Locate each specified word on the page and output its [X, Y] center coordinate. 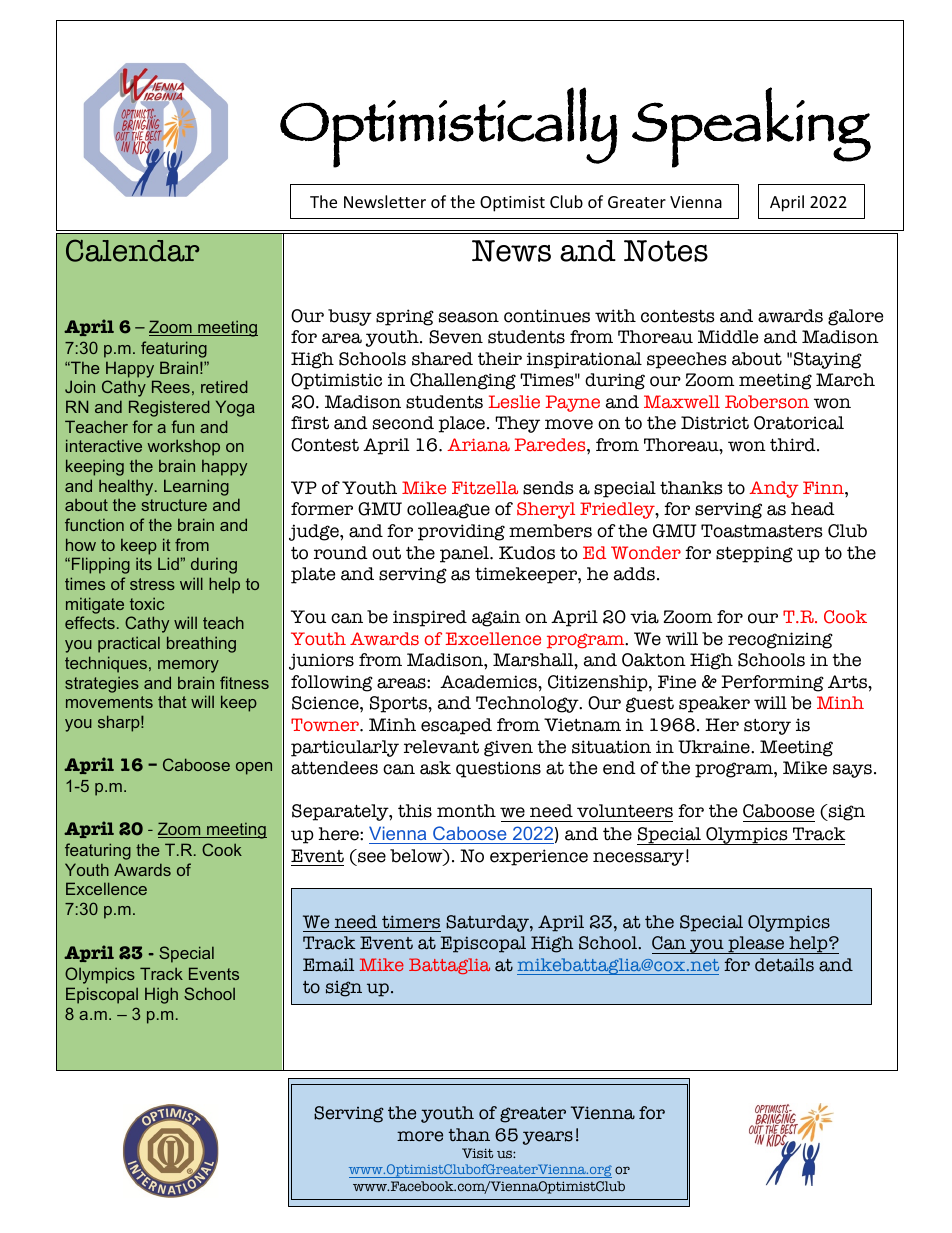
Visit [477, 1153]
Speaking [751, 127]
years [548, 1138]
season [469, 317]
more [420, 1136]
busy [350, 317]
